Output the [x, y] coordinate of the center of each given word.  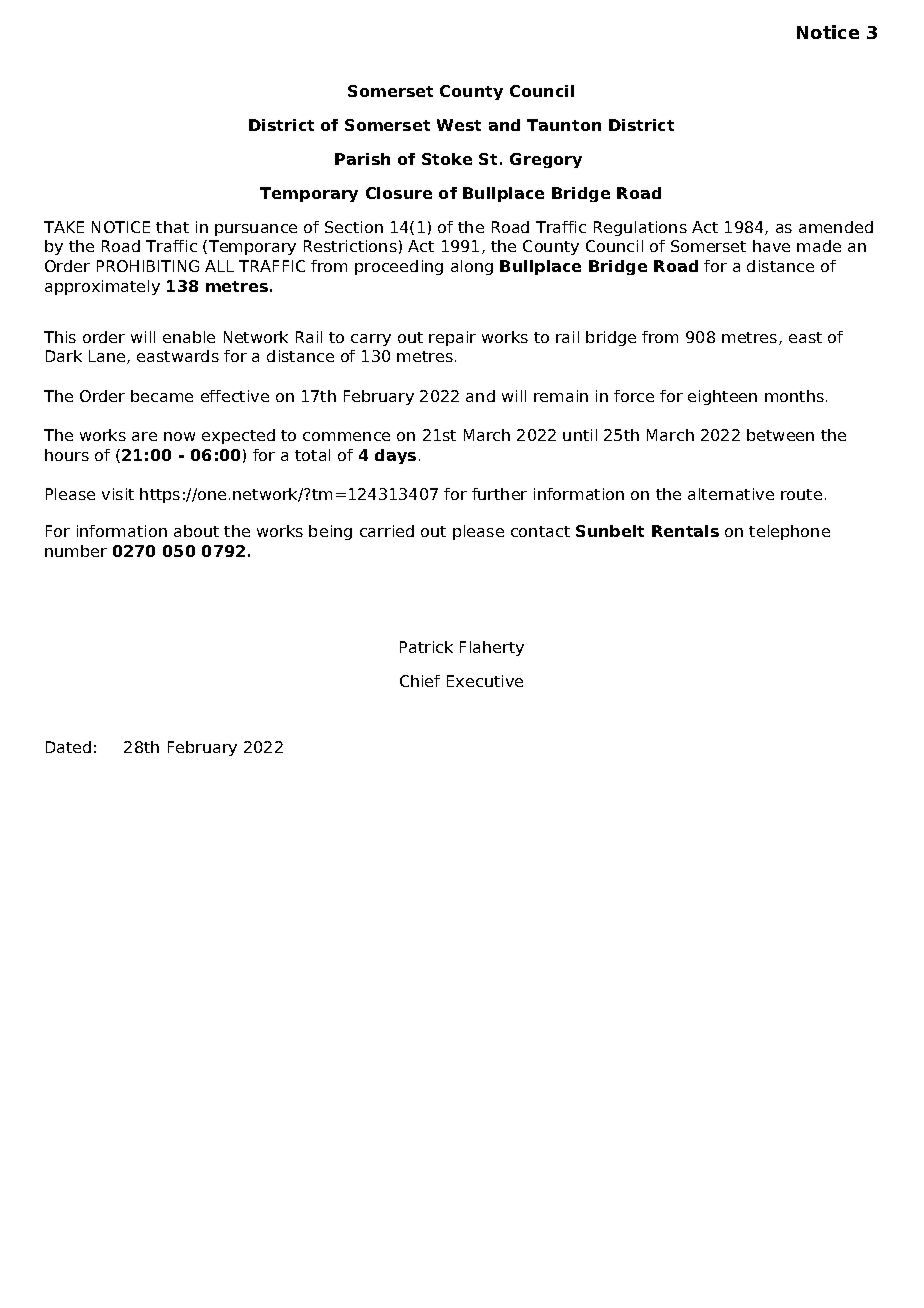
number [76, 551]
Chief [420, 681]
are [144, 436]
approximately [102, 287]
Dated [68, 747]
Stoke [447, 159]
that [172, 227]
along [472, 267]
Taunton [564, 125]
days [395, 456]
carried [387, 531]
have [771, 246]
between [780, 435]
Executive [485, 681]
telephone [789, 532]
